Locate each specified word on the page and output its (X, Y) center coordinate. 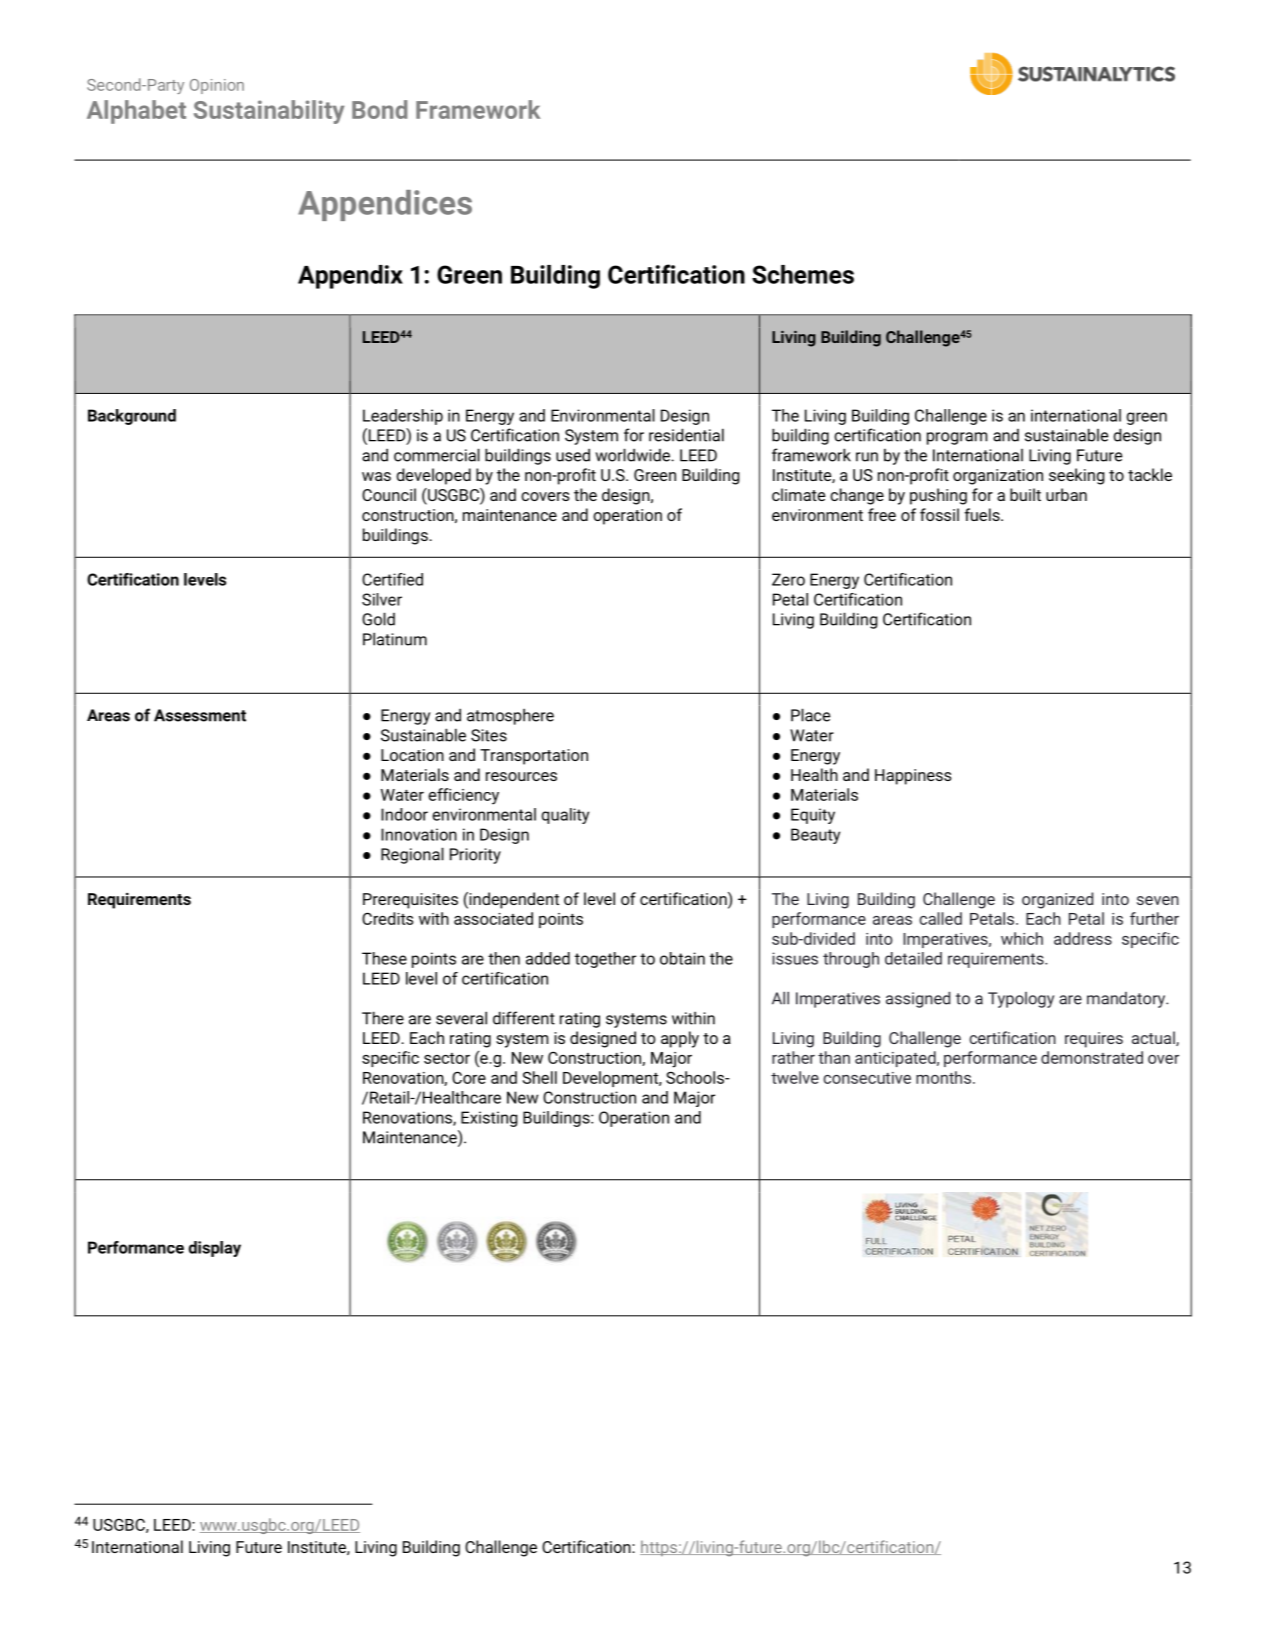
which (1022, 938)
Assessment (200, 715)
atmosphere (510, 716)
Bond (379, 109)
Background (132, 417)
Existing (489, 1119)
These (384, 958)
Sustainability (269, 112)
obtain (682, 958)
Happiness (913, 777)
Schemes (803, 274)
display (215, 1249)
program (957, 438)
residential (686, 435)
